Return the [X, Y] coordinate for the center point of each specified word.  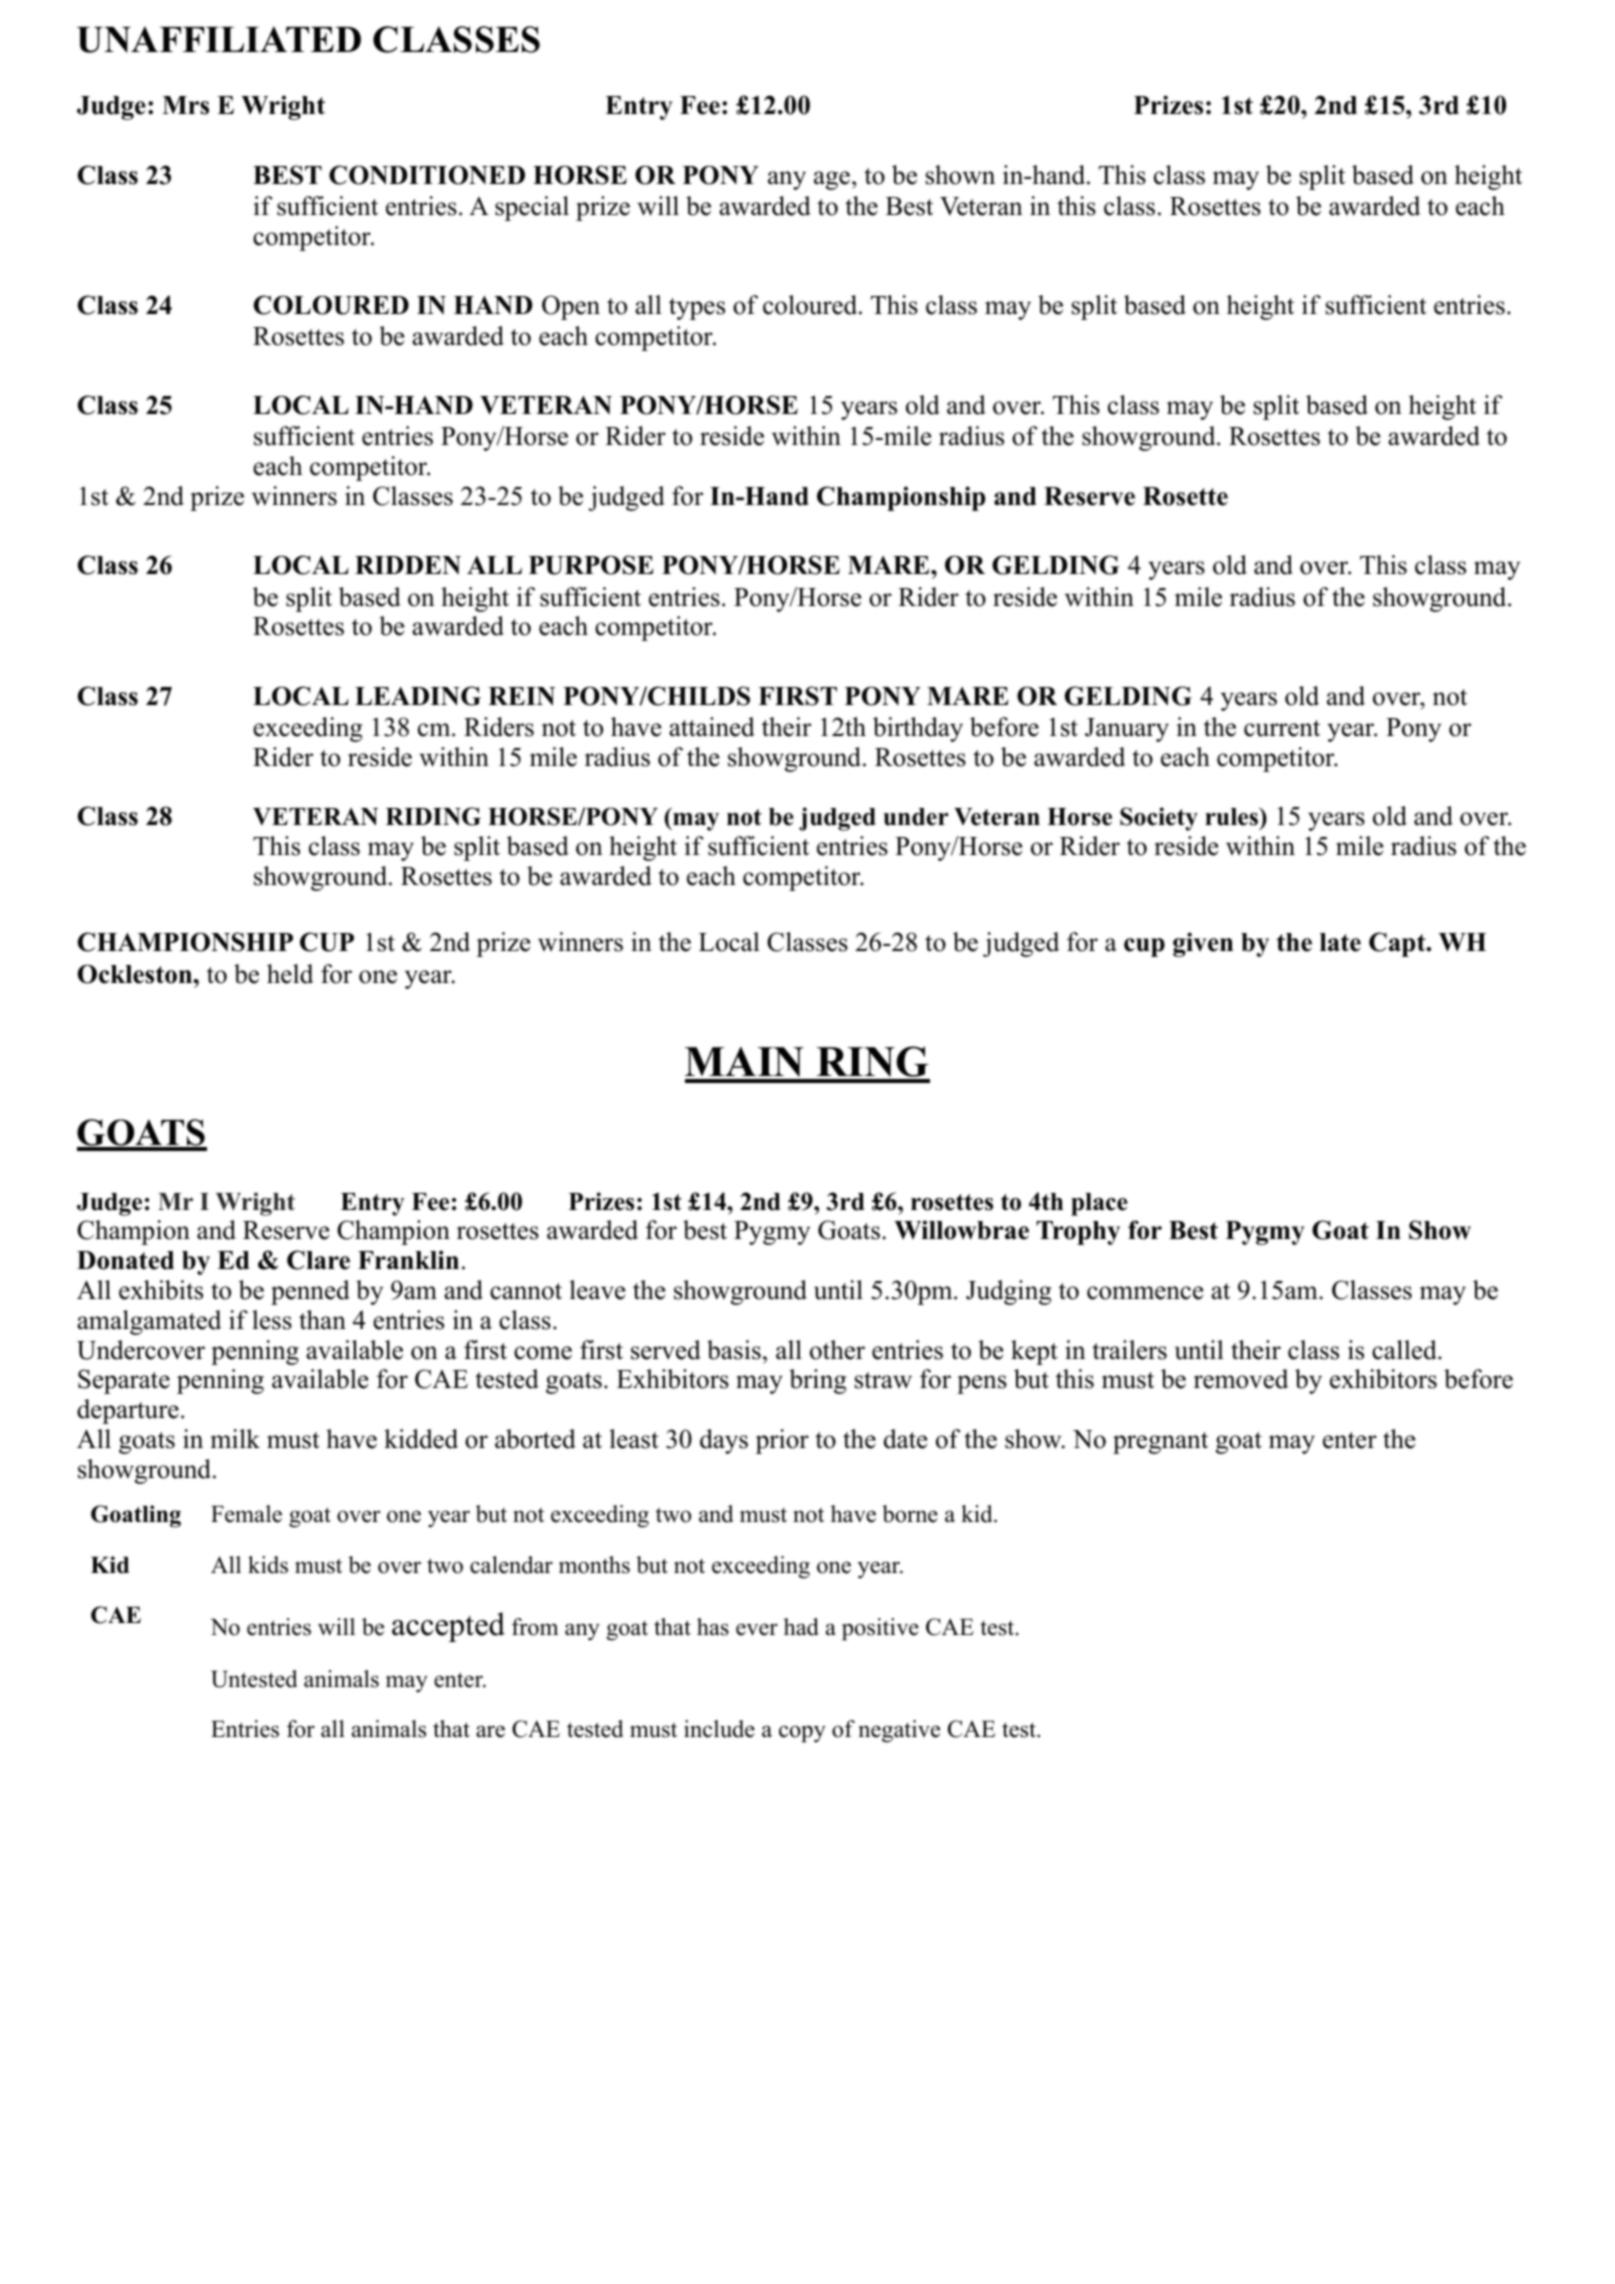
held [290, 974]
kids [268, 1565]
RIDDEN [408, 565]
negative [899, 1731]
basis [734, 1350]
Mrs [185, 105]
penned [310, 1292]
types [697, 309]
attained [712, 727]
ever [757, 1629]
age [832, 180]
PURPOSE [591, 565]
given [1203, 944]
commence [1145, 1293]
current [1282, 728]
